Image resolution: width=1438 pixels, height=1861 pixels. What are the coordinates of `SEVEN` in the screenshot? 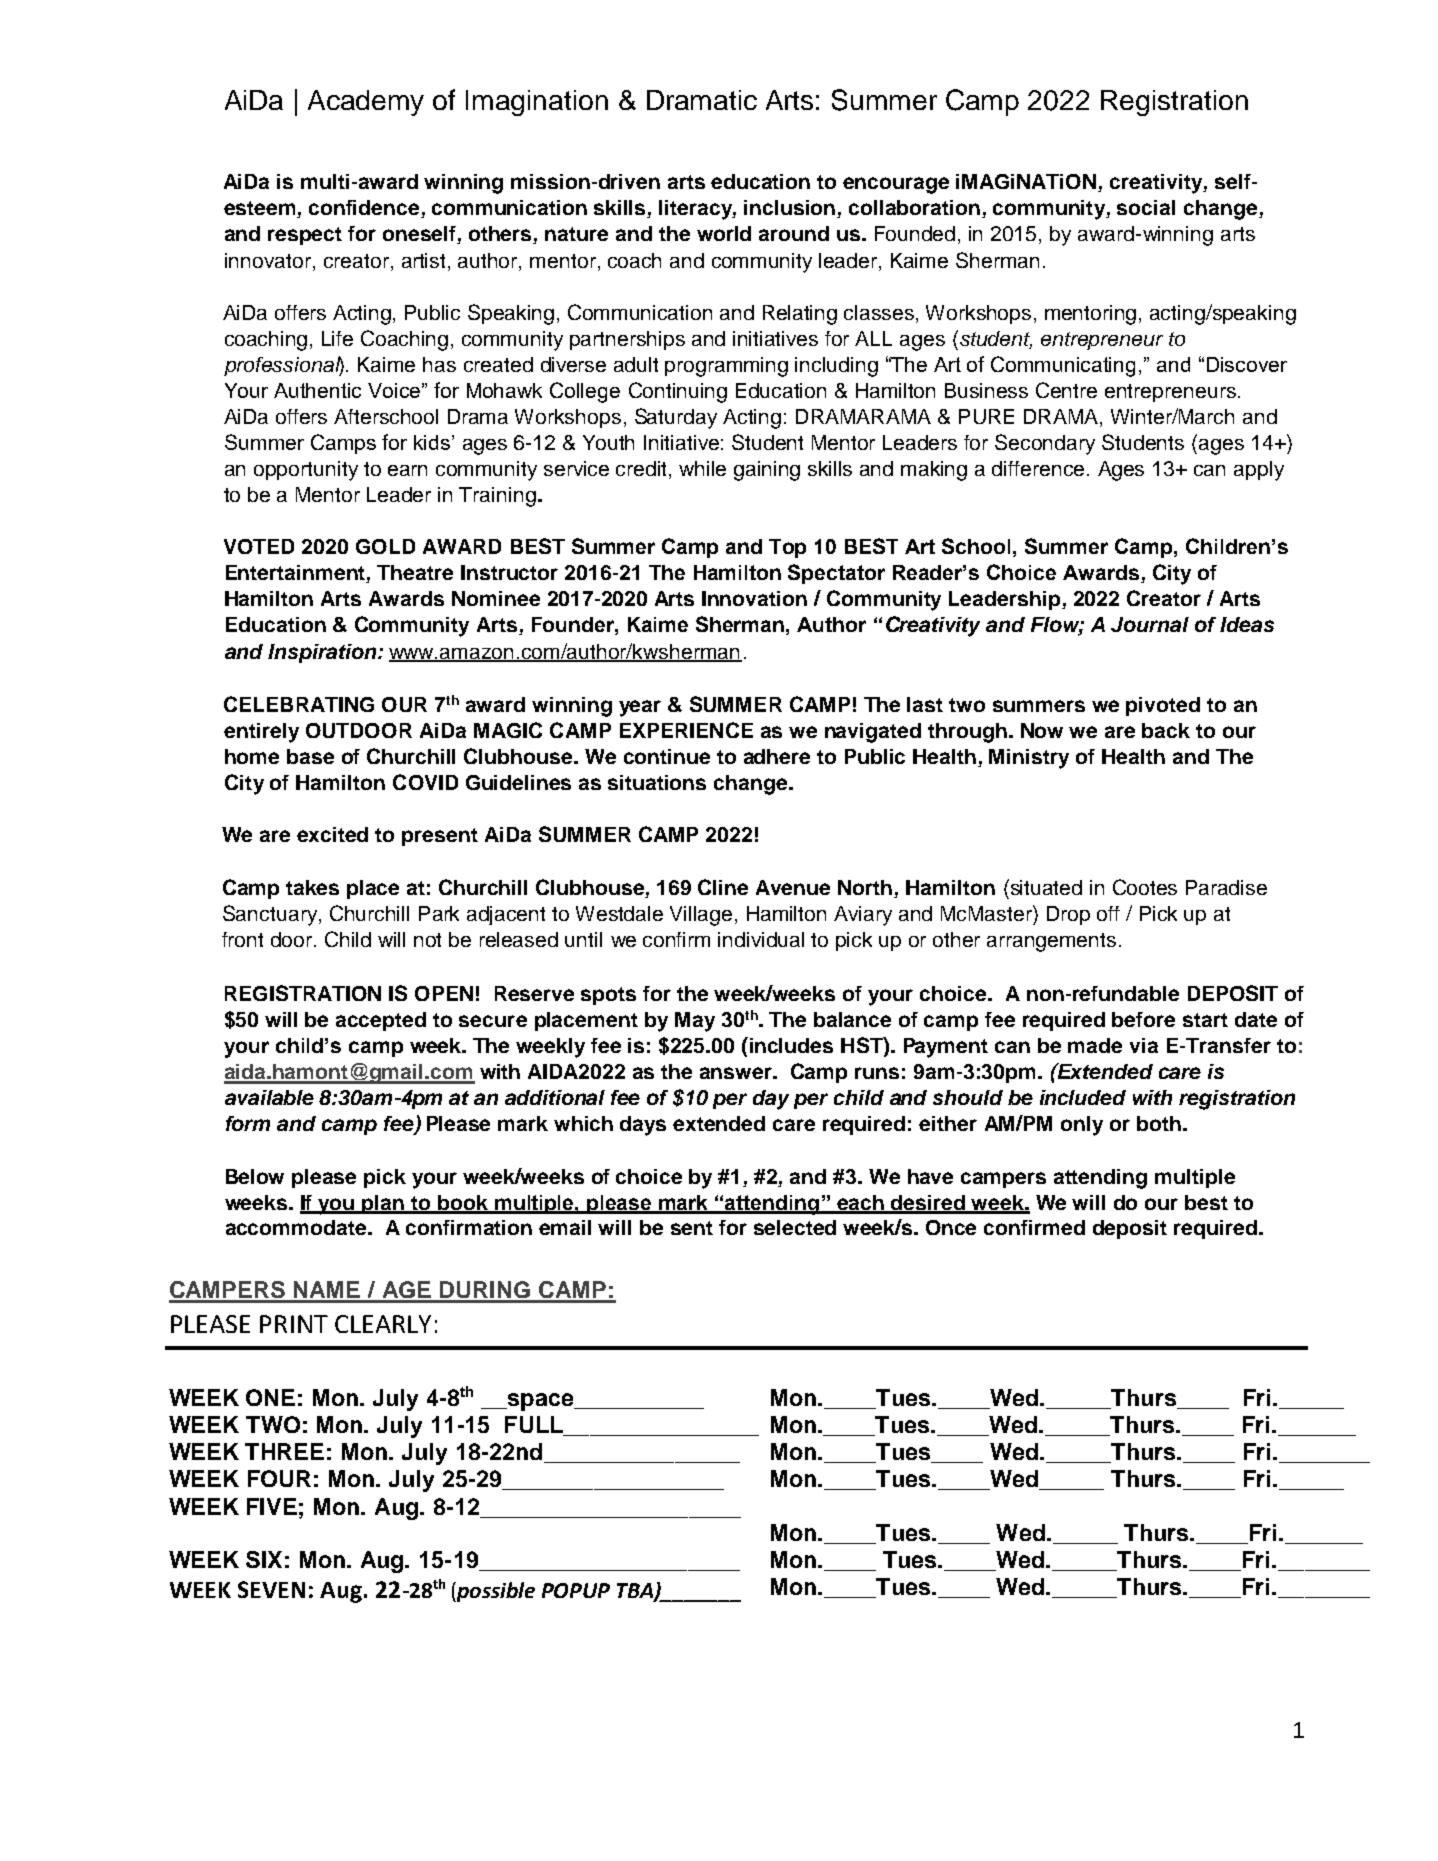 It's located at (271, 1589).
